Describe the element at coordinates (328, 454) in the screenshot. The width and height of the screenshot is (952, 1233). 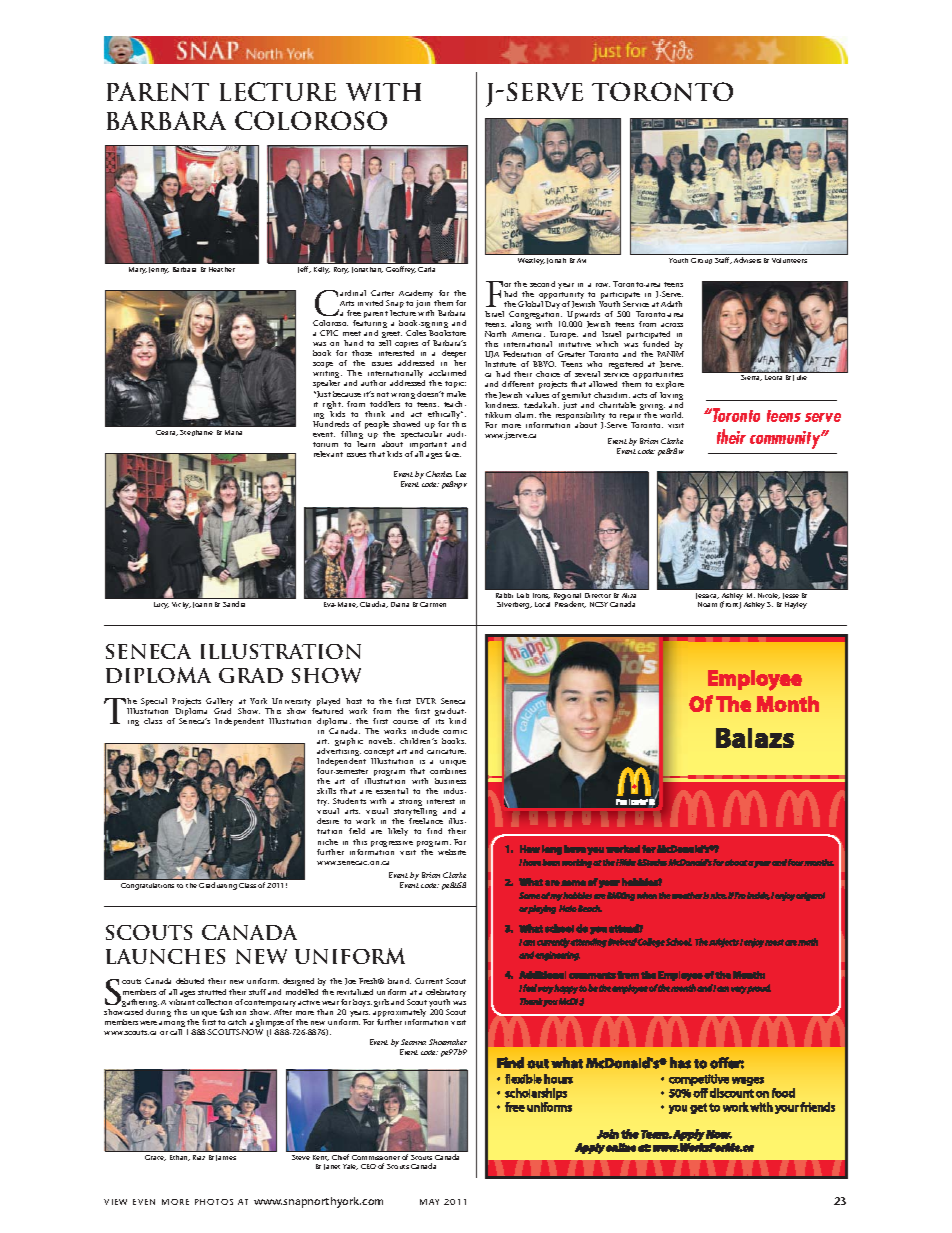
I see `relevant` at that location.
